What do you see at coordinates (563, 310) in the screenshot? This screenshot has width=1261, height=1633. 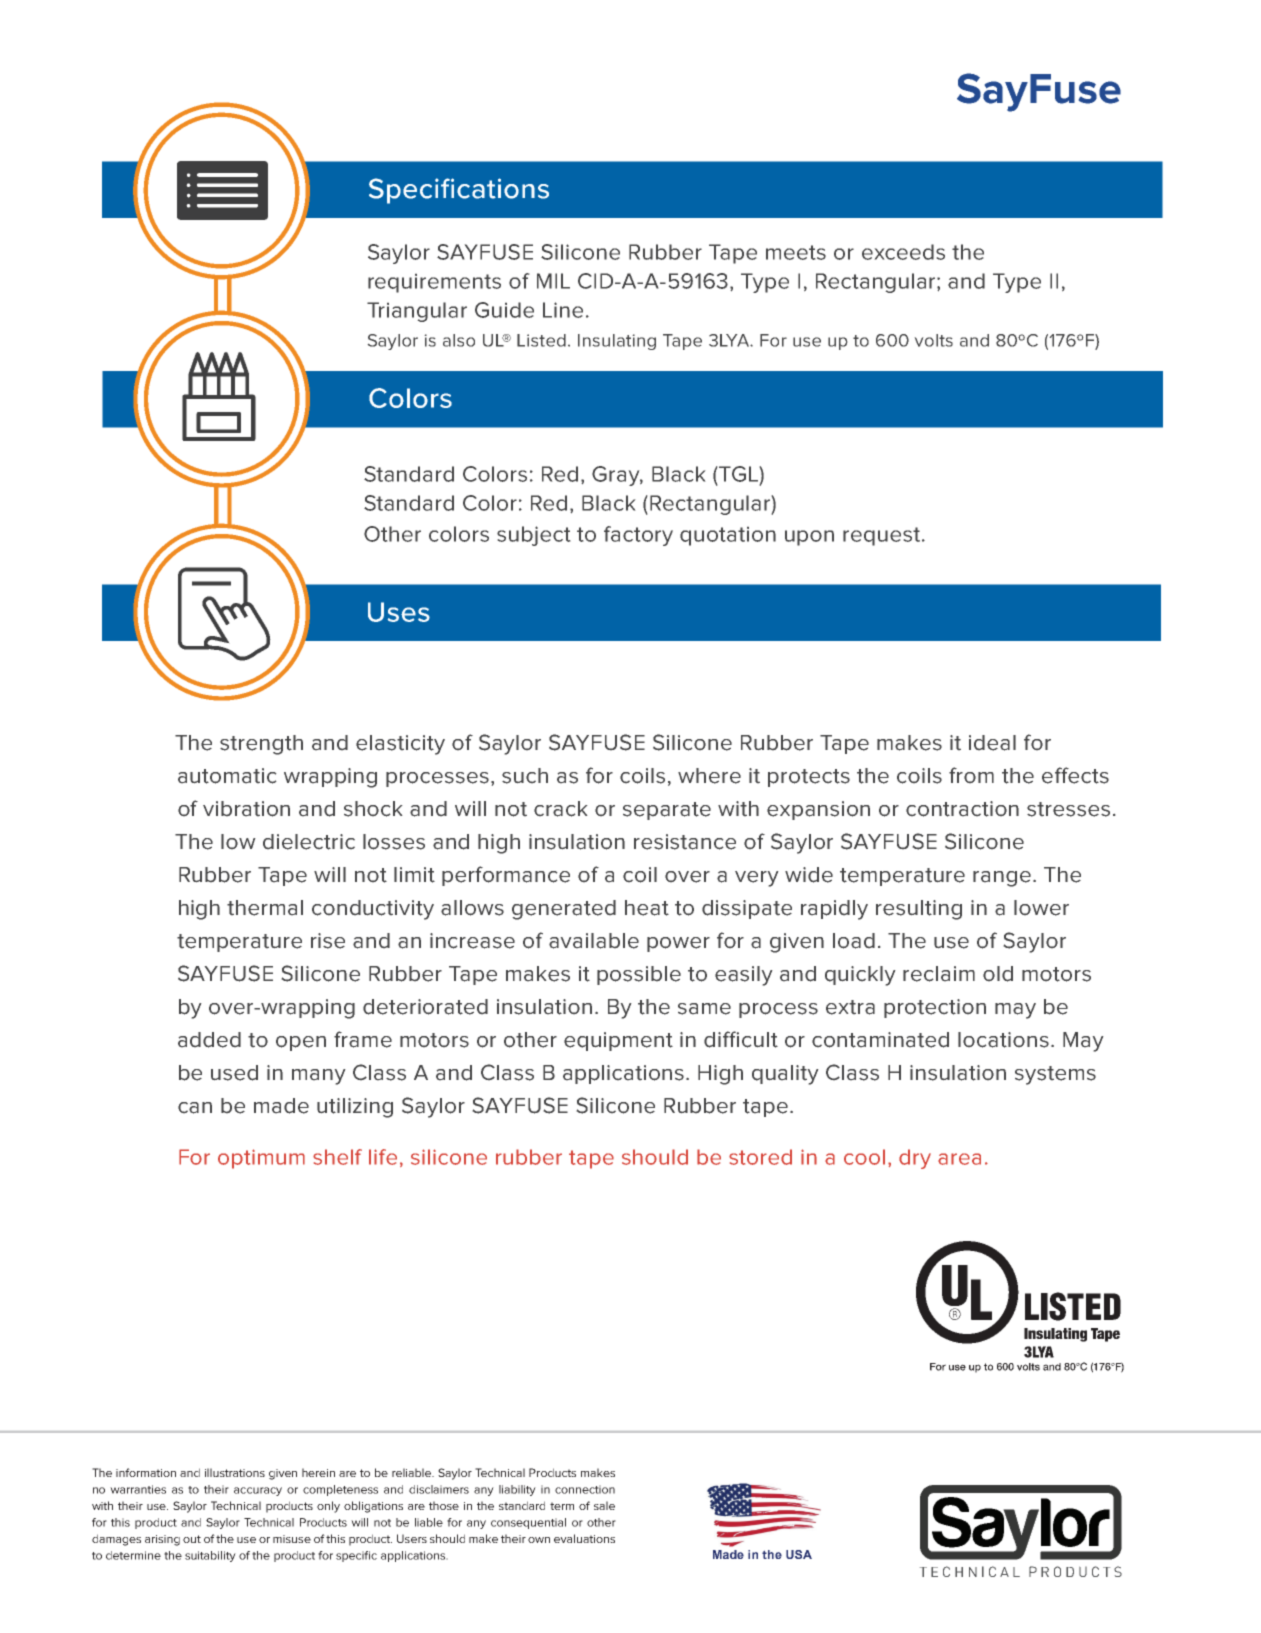 I see `Line` at bounding box center [563, 310].
